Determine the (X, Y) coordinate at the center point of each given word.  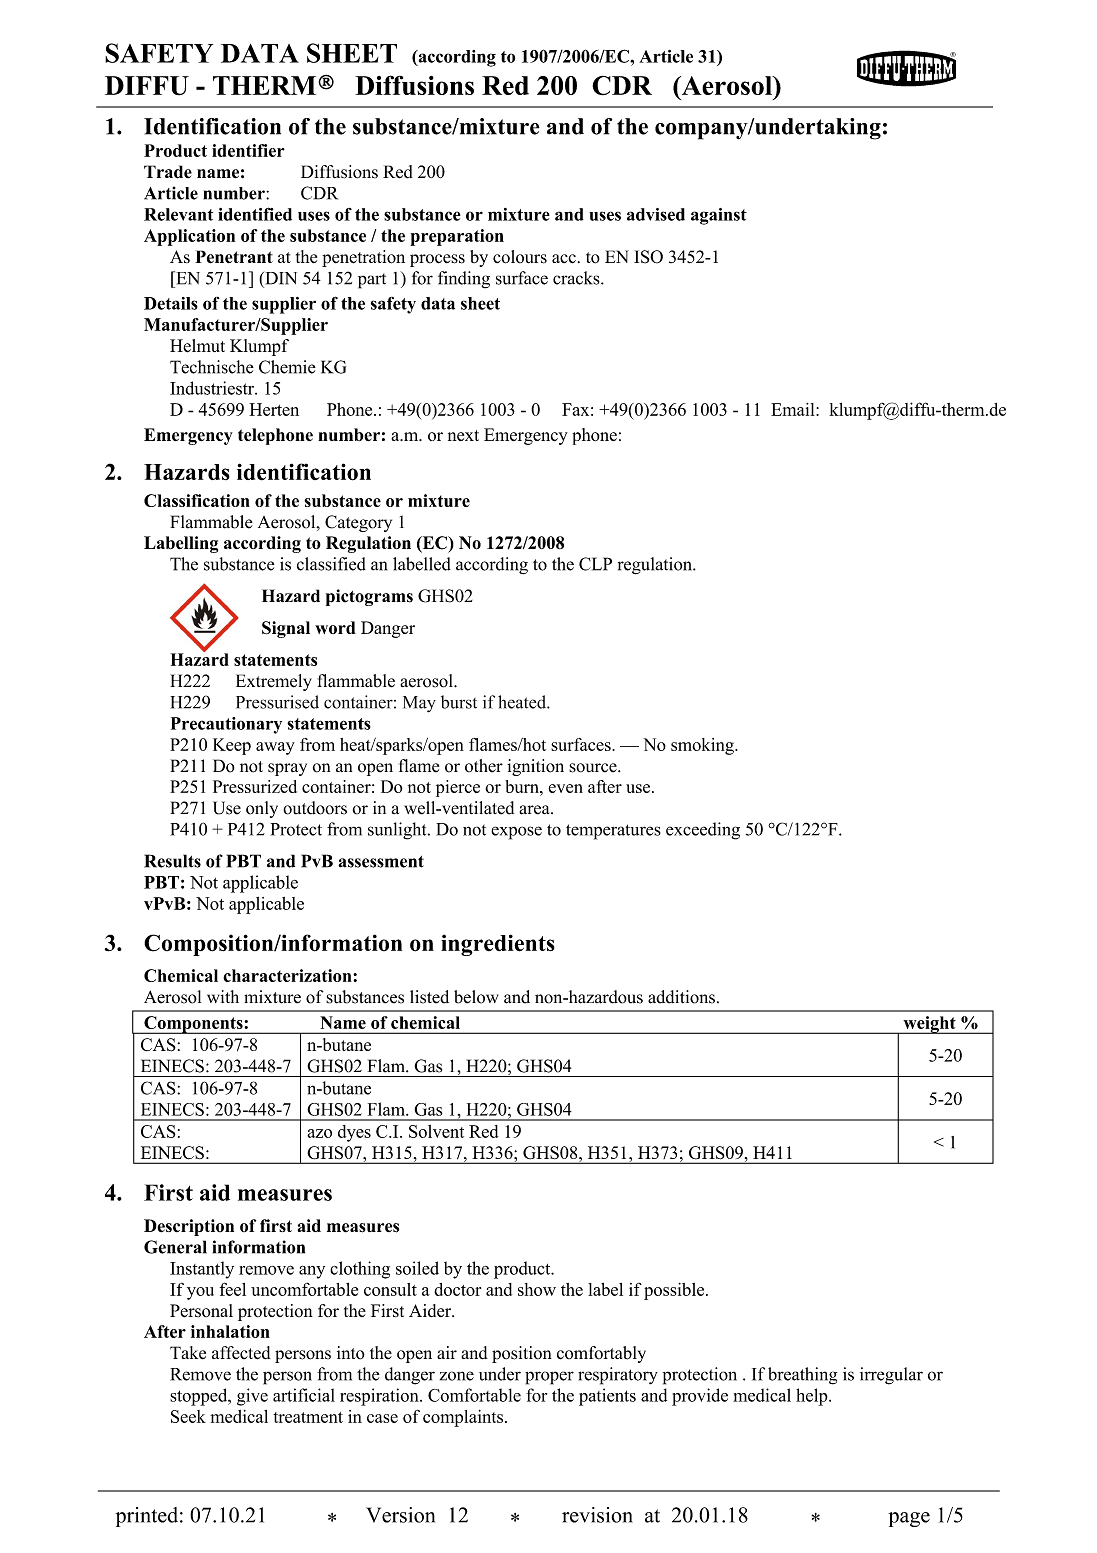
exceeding (703, 831)
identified (255, 214)
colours (520, 257)
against (719, 216)
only (262, 809)
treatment (308, 1417)
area (535, 810)
